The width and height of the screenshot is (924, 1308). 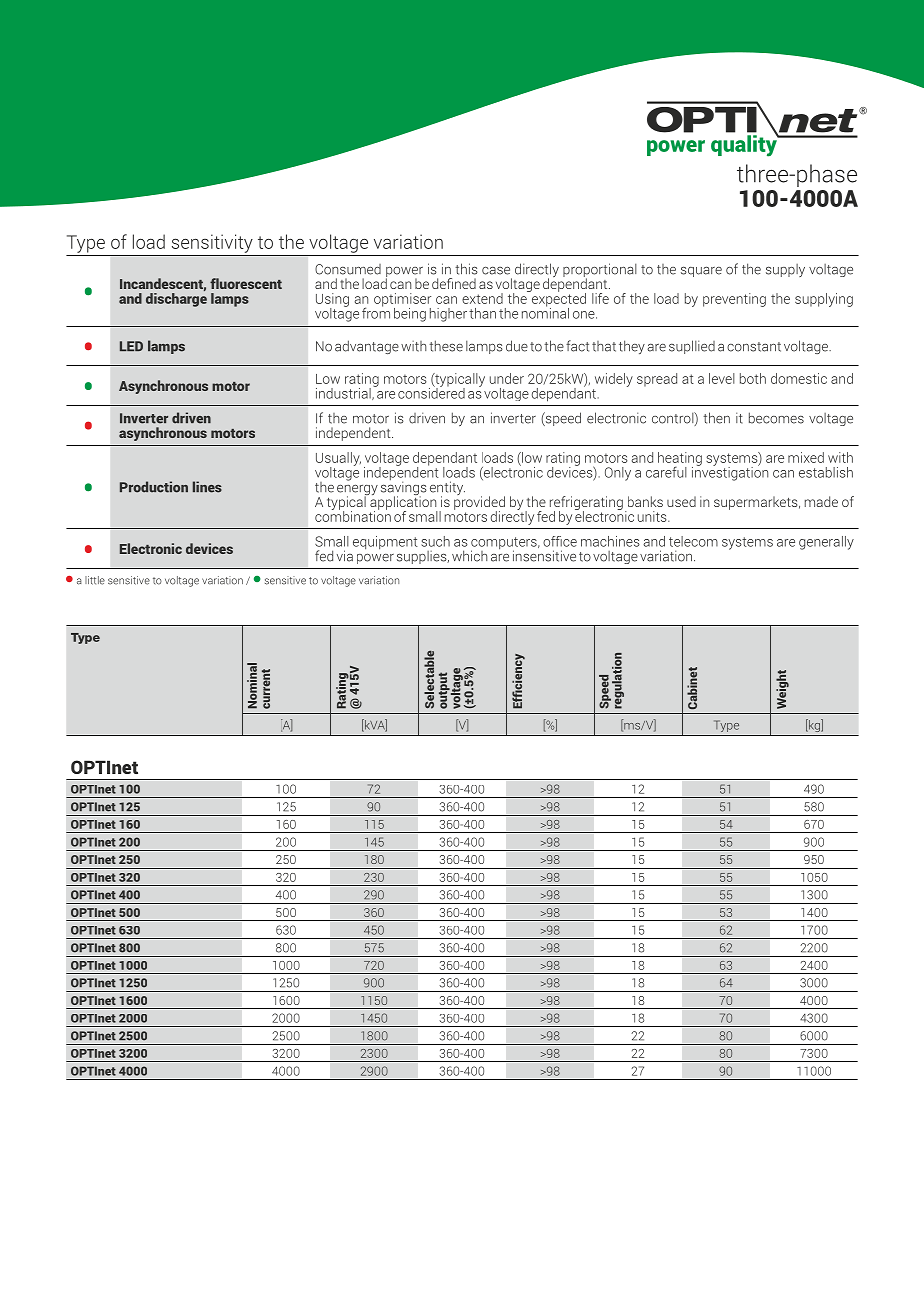 What do you see at coordinates (212, 243) in the screenshot?
I see `sensitivity` at bounding box center [212, 243].
